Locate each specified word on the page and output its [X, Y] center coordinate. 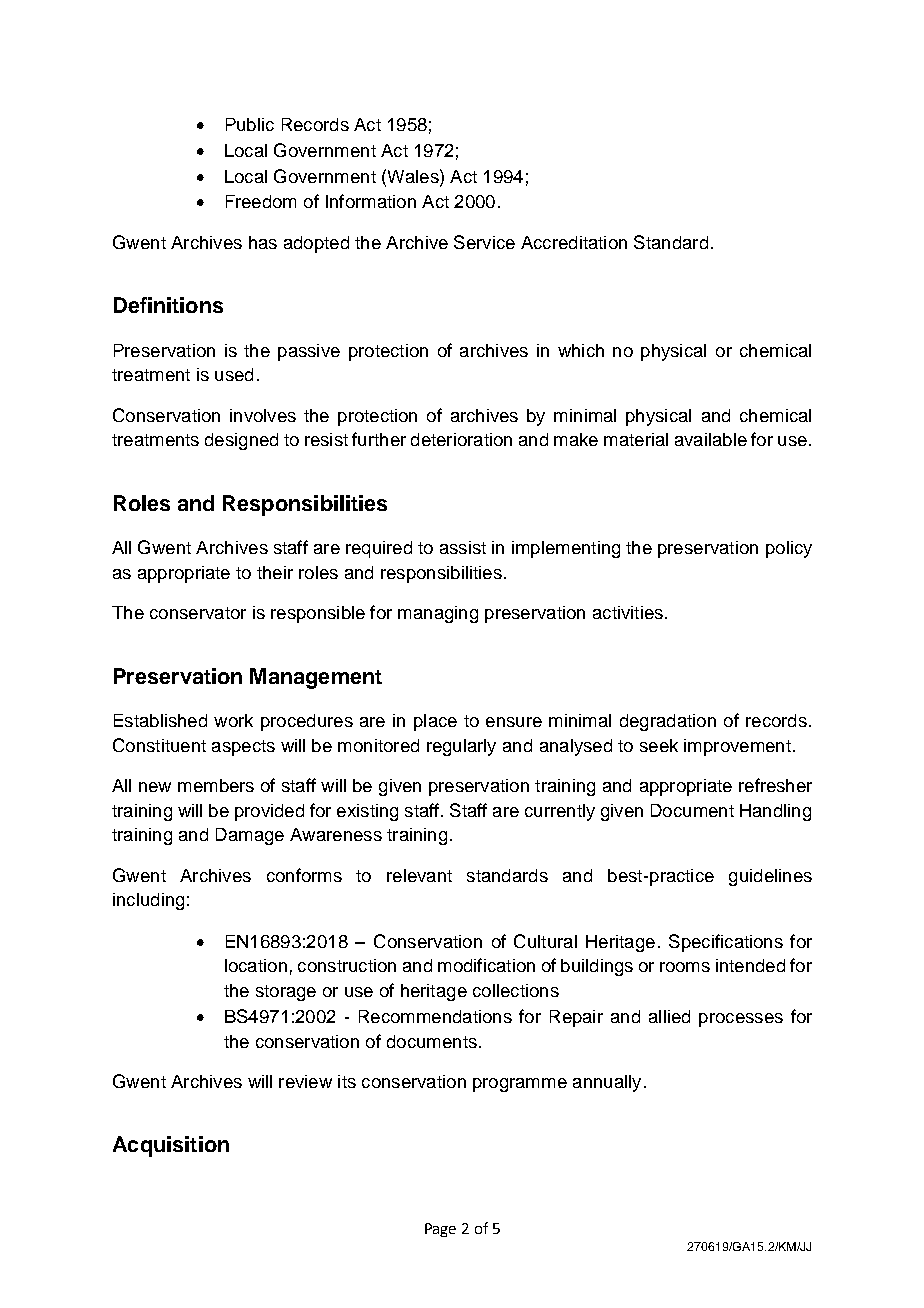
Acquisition [171, 1146]
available [711, 439]
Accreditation [574, 242]
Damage [250, 836]
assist [463, 547]
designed [241, 441]
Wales [413, 176]
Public [250, 124]
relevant [419, 875]
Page [440, 1230]
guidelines [770, 877]
